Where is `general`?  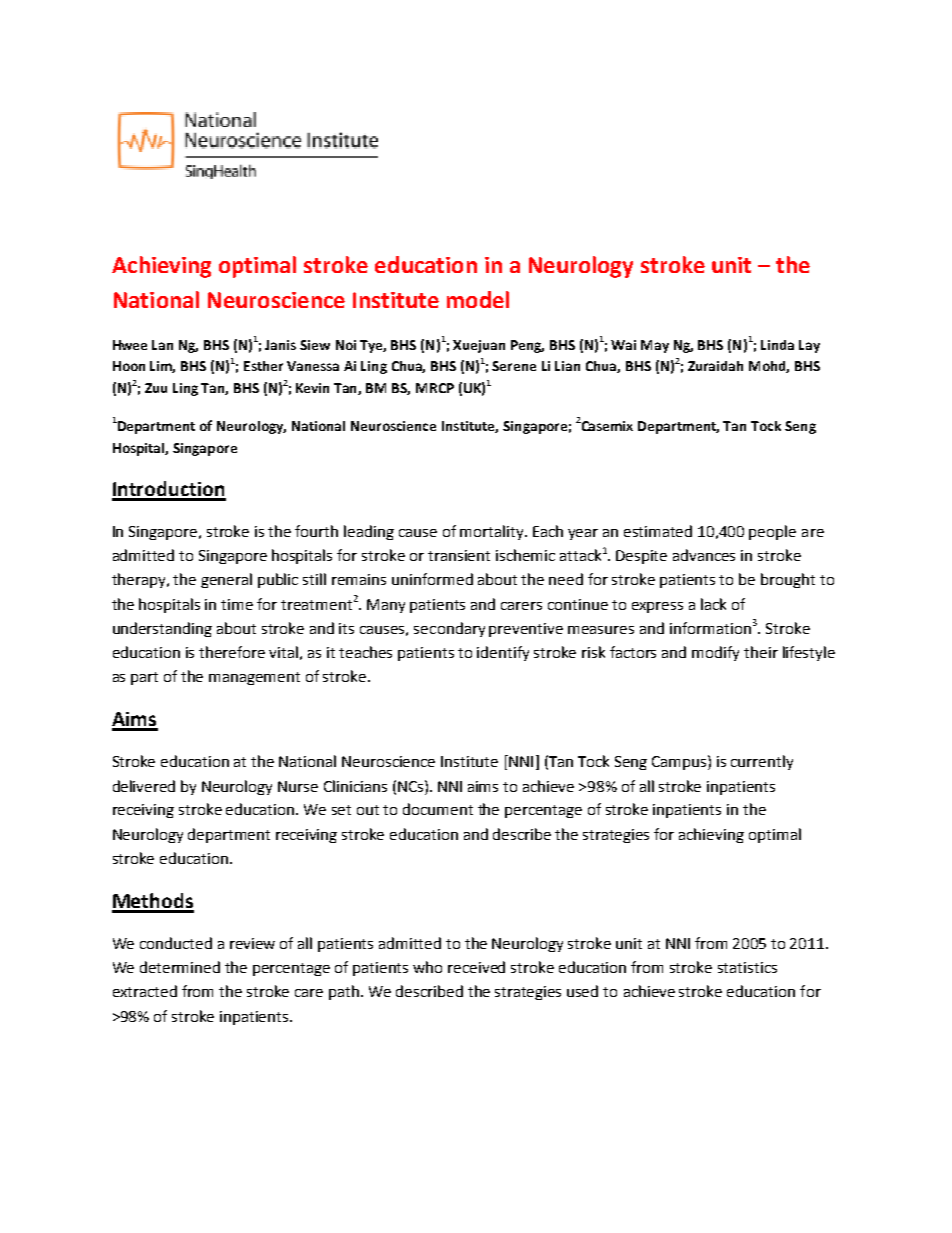
general is located at coordinates (226, 580).
